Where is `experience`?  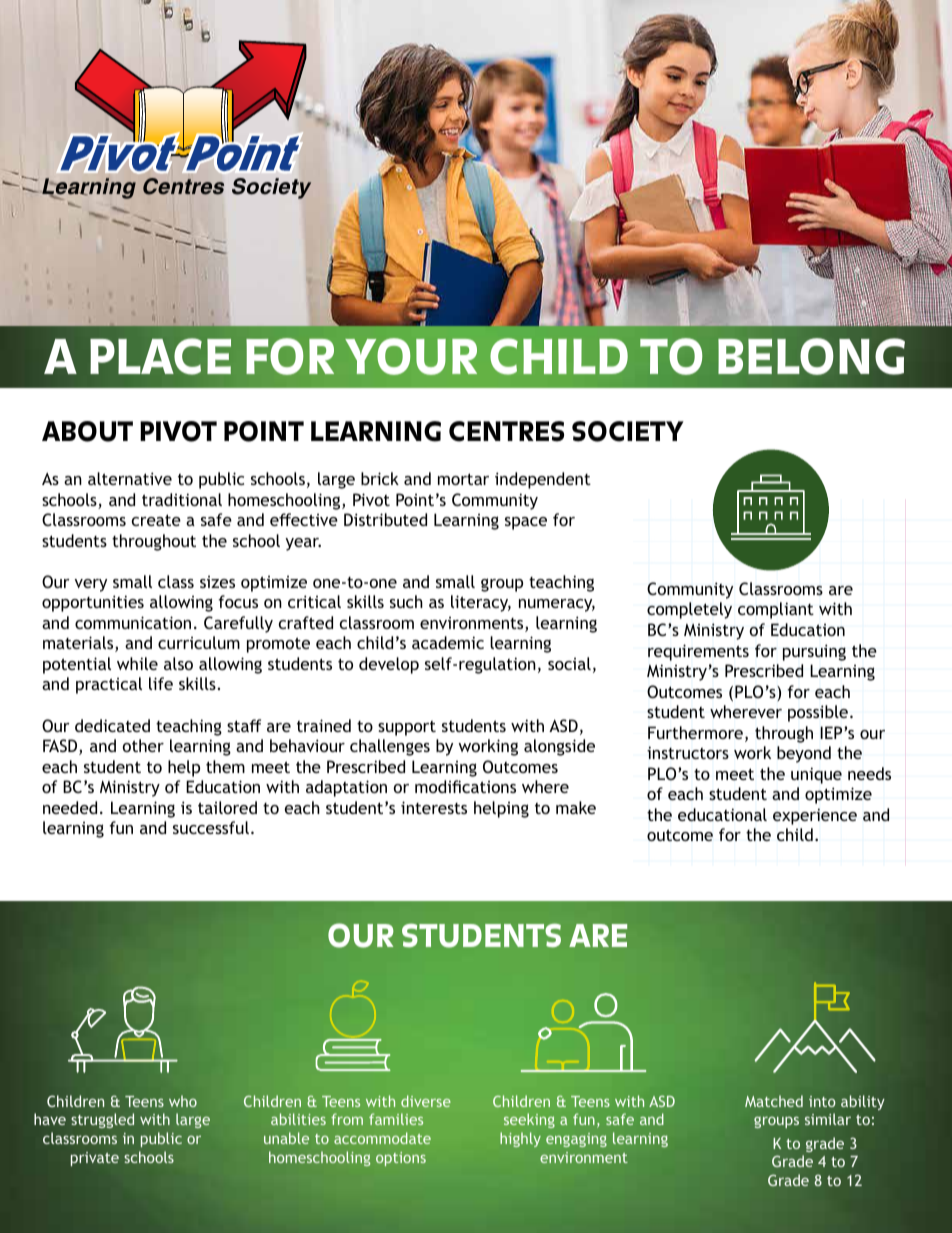
experience is located at coordinates (815, 816).
